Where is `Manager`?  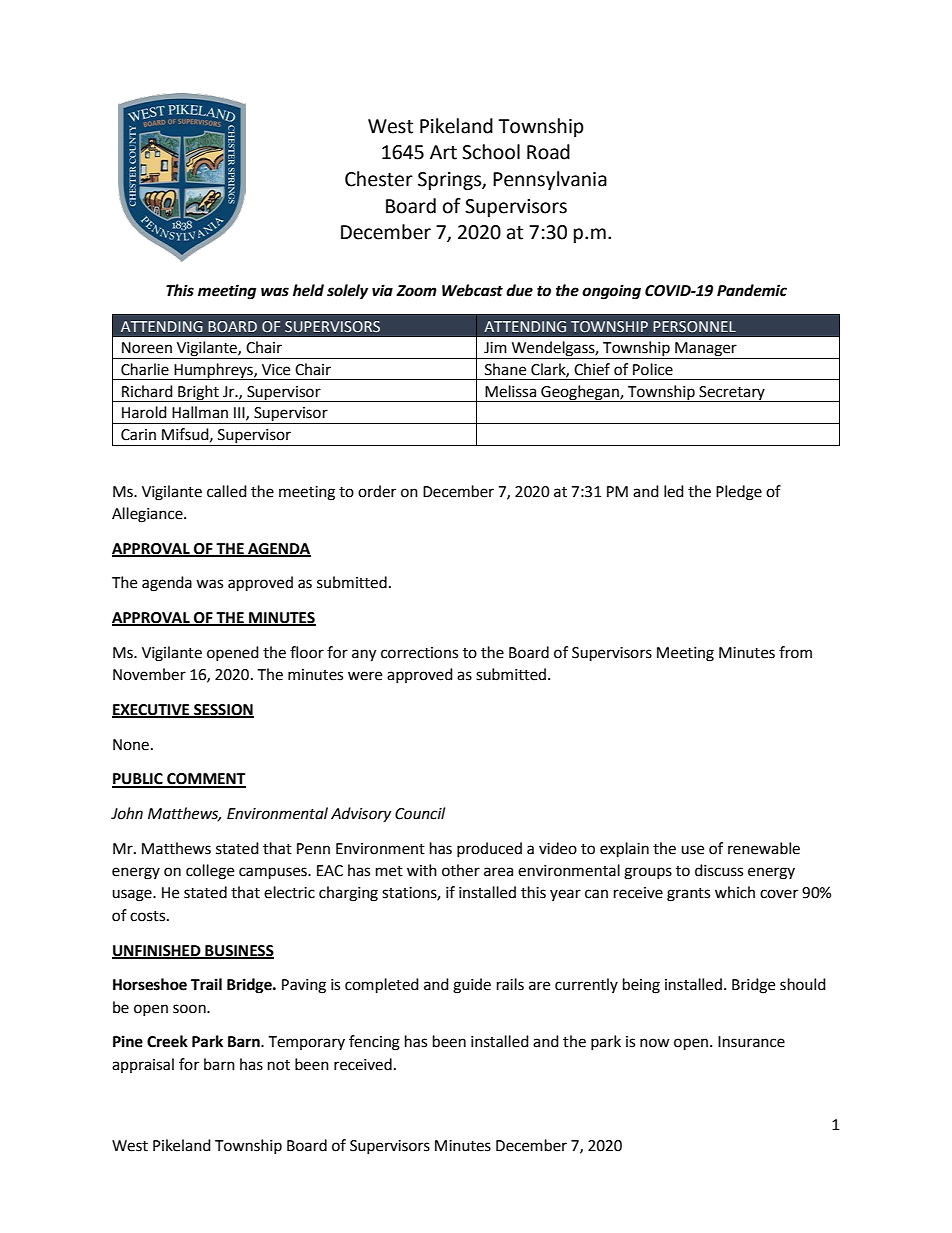 Manager is located at coordinates (706, 350).
